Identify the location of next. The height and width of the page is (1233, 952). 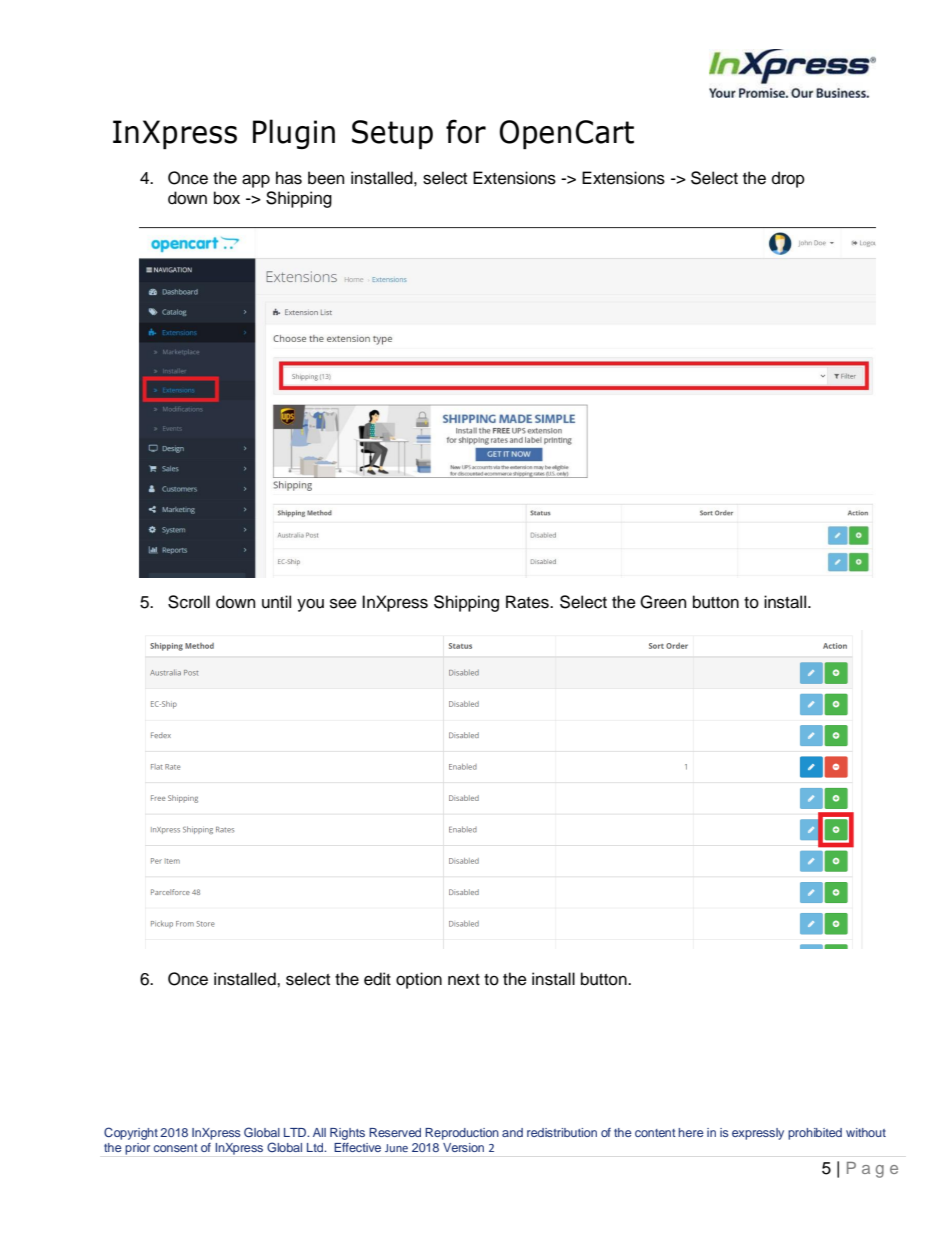
(464, 980).
